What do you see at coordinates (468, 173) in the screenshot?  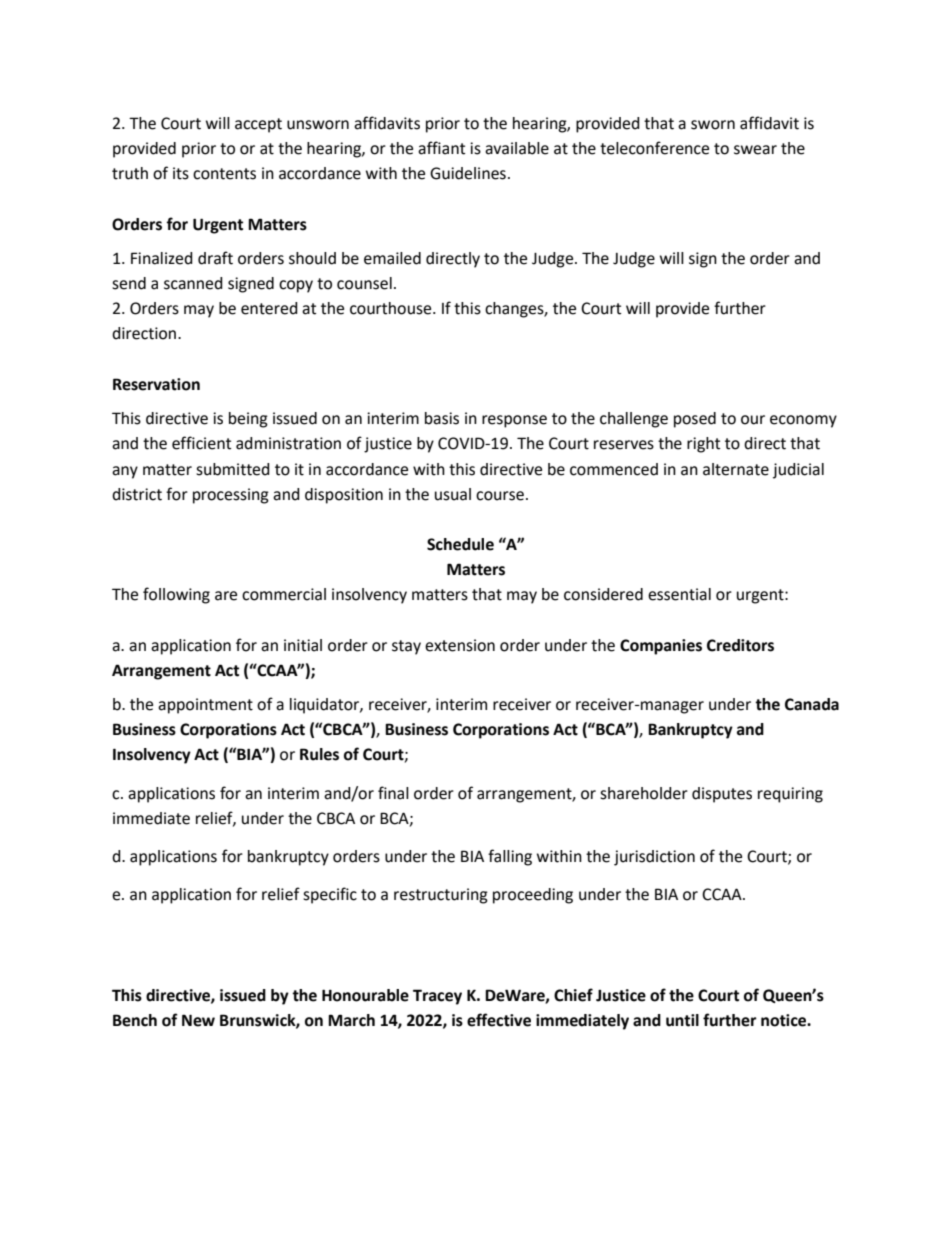 I see `Guidelines` at bounding box center [468, 173].
